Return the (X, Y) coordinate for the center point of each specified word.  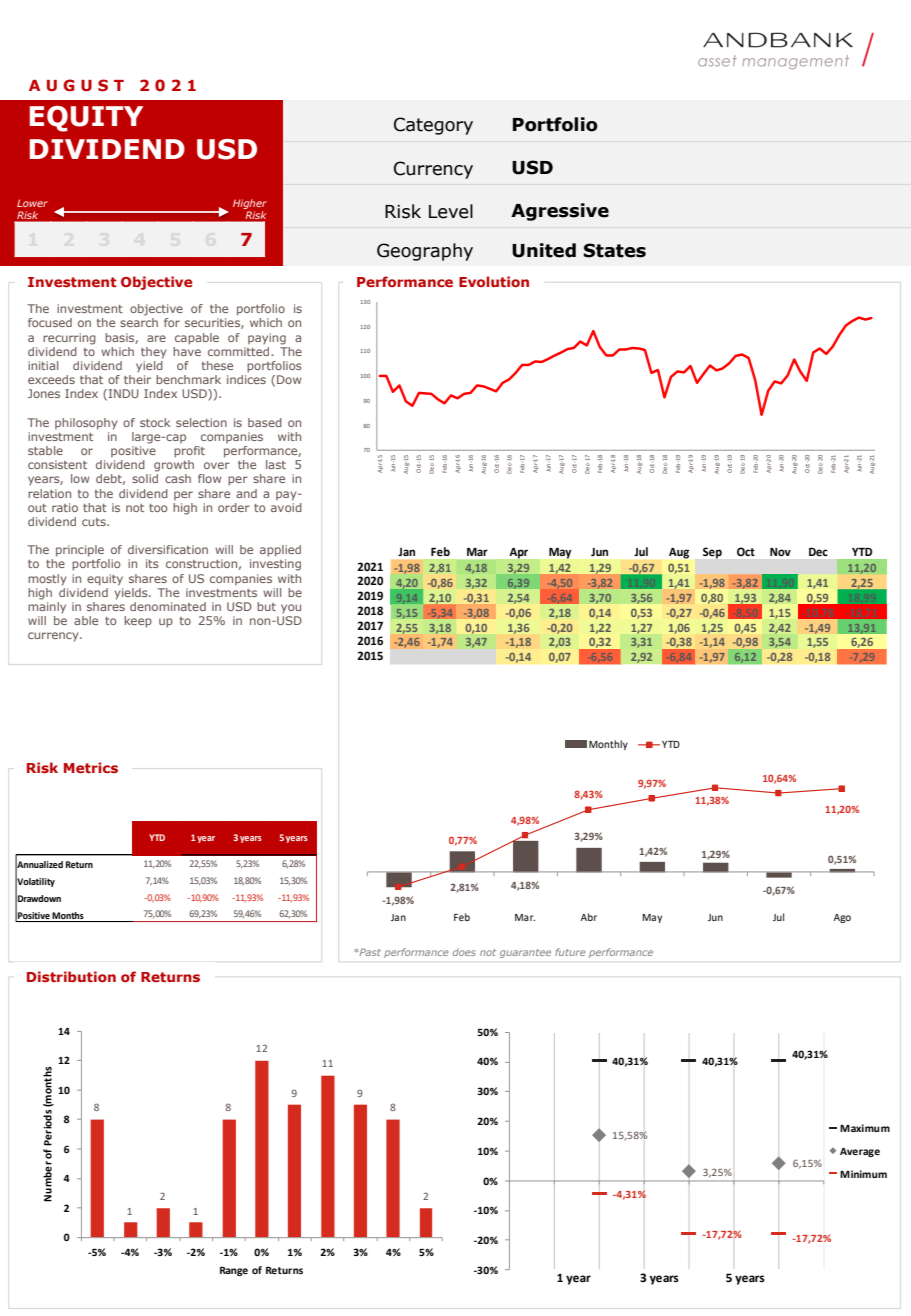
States (615, 250)
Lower (32, 203)
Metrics (91, 767)
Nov (780, 552)
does (464, 952)
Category (433, 126)
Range (234, 1271)
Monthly (608, 745)
